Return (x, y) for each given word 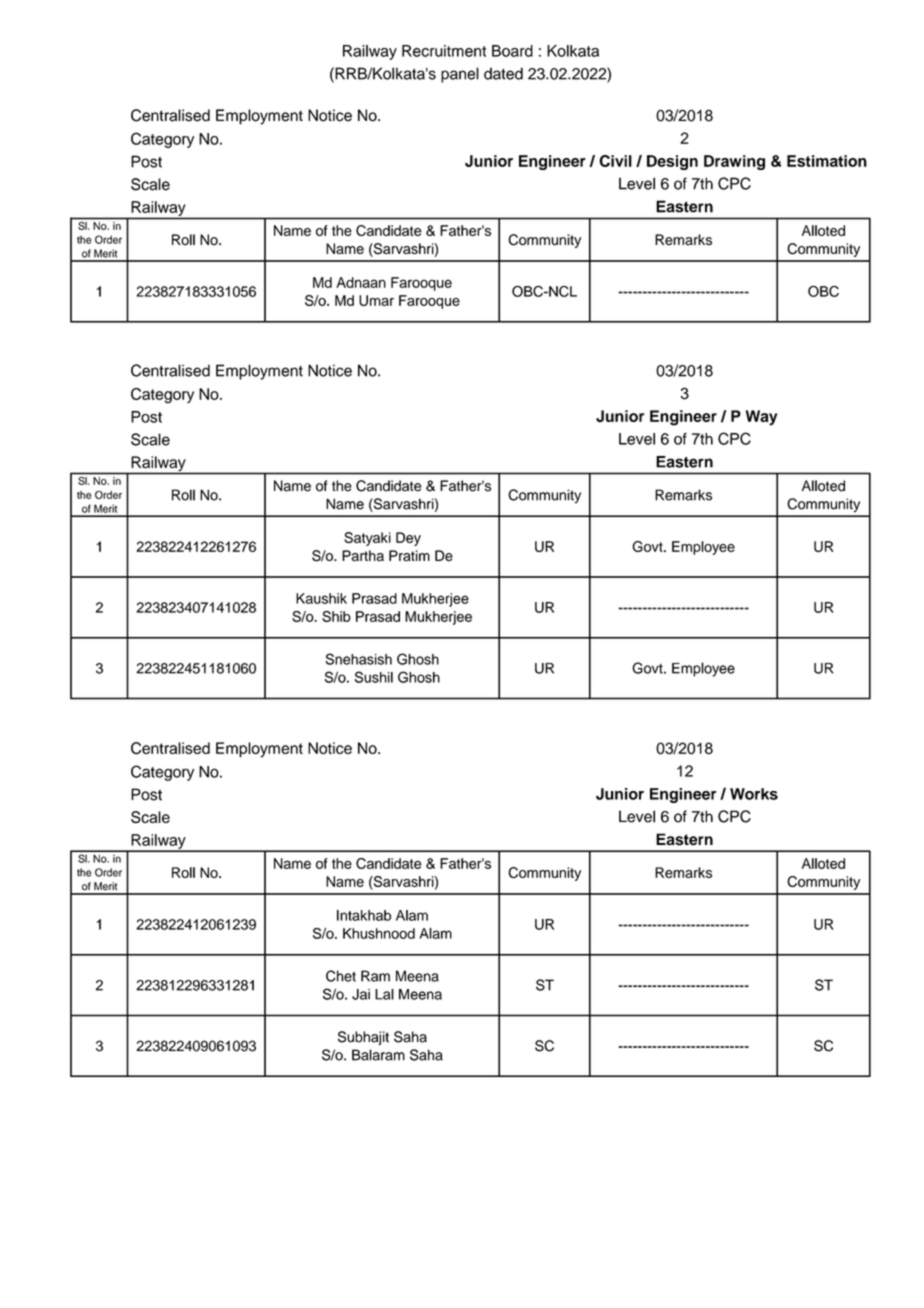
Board (512, 51)
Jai (361, 994)
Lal (384, 994)
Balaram (378, 1055)
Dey (408, 539)
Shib (336, 616)
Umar (376, 300)
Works (754, 794)
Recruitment (444, 51)
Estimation (827, 161)
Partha (363, 556)
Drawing (734, 162)
